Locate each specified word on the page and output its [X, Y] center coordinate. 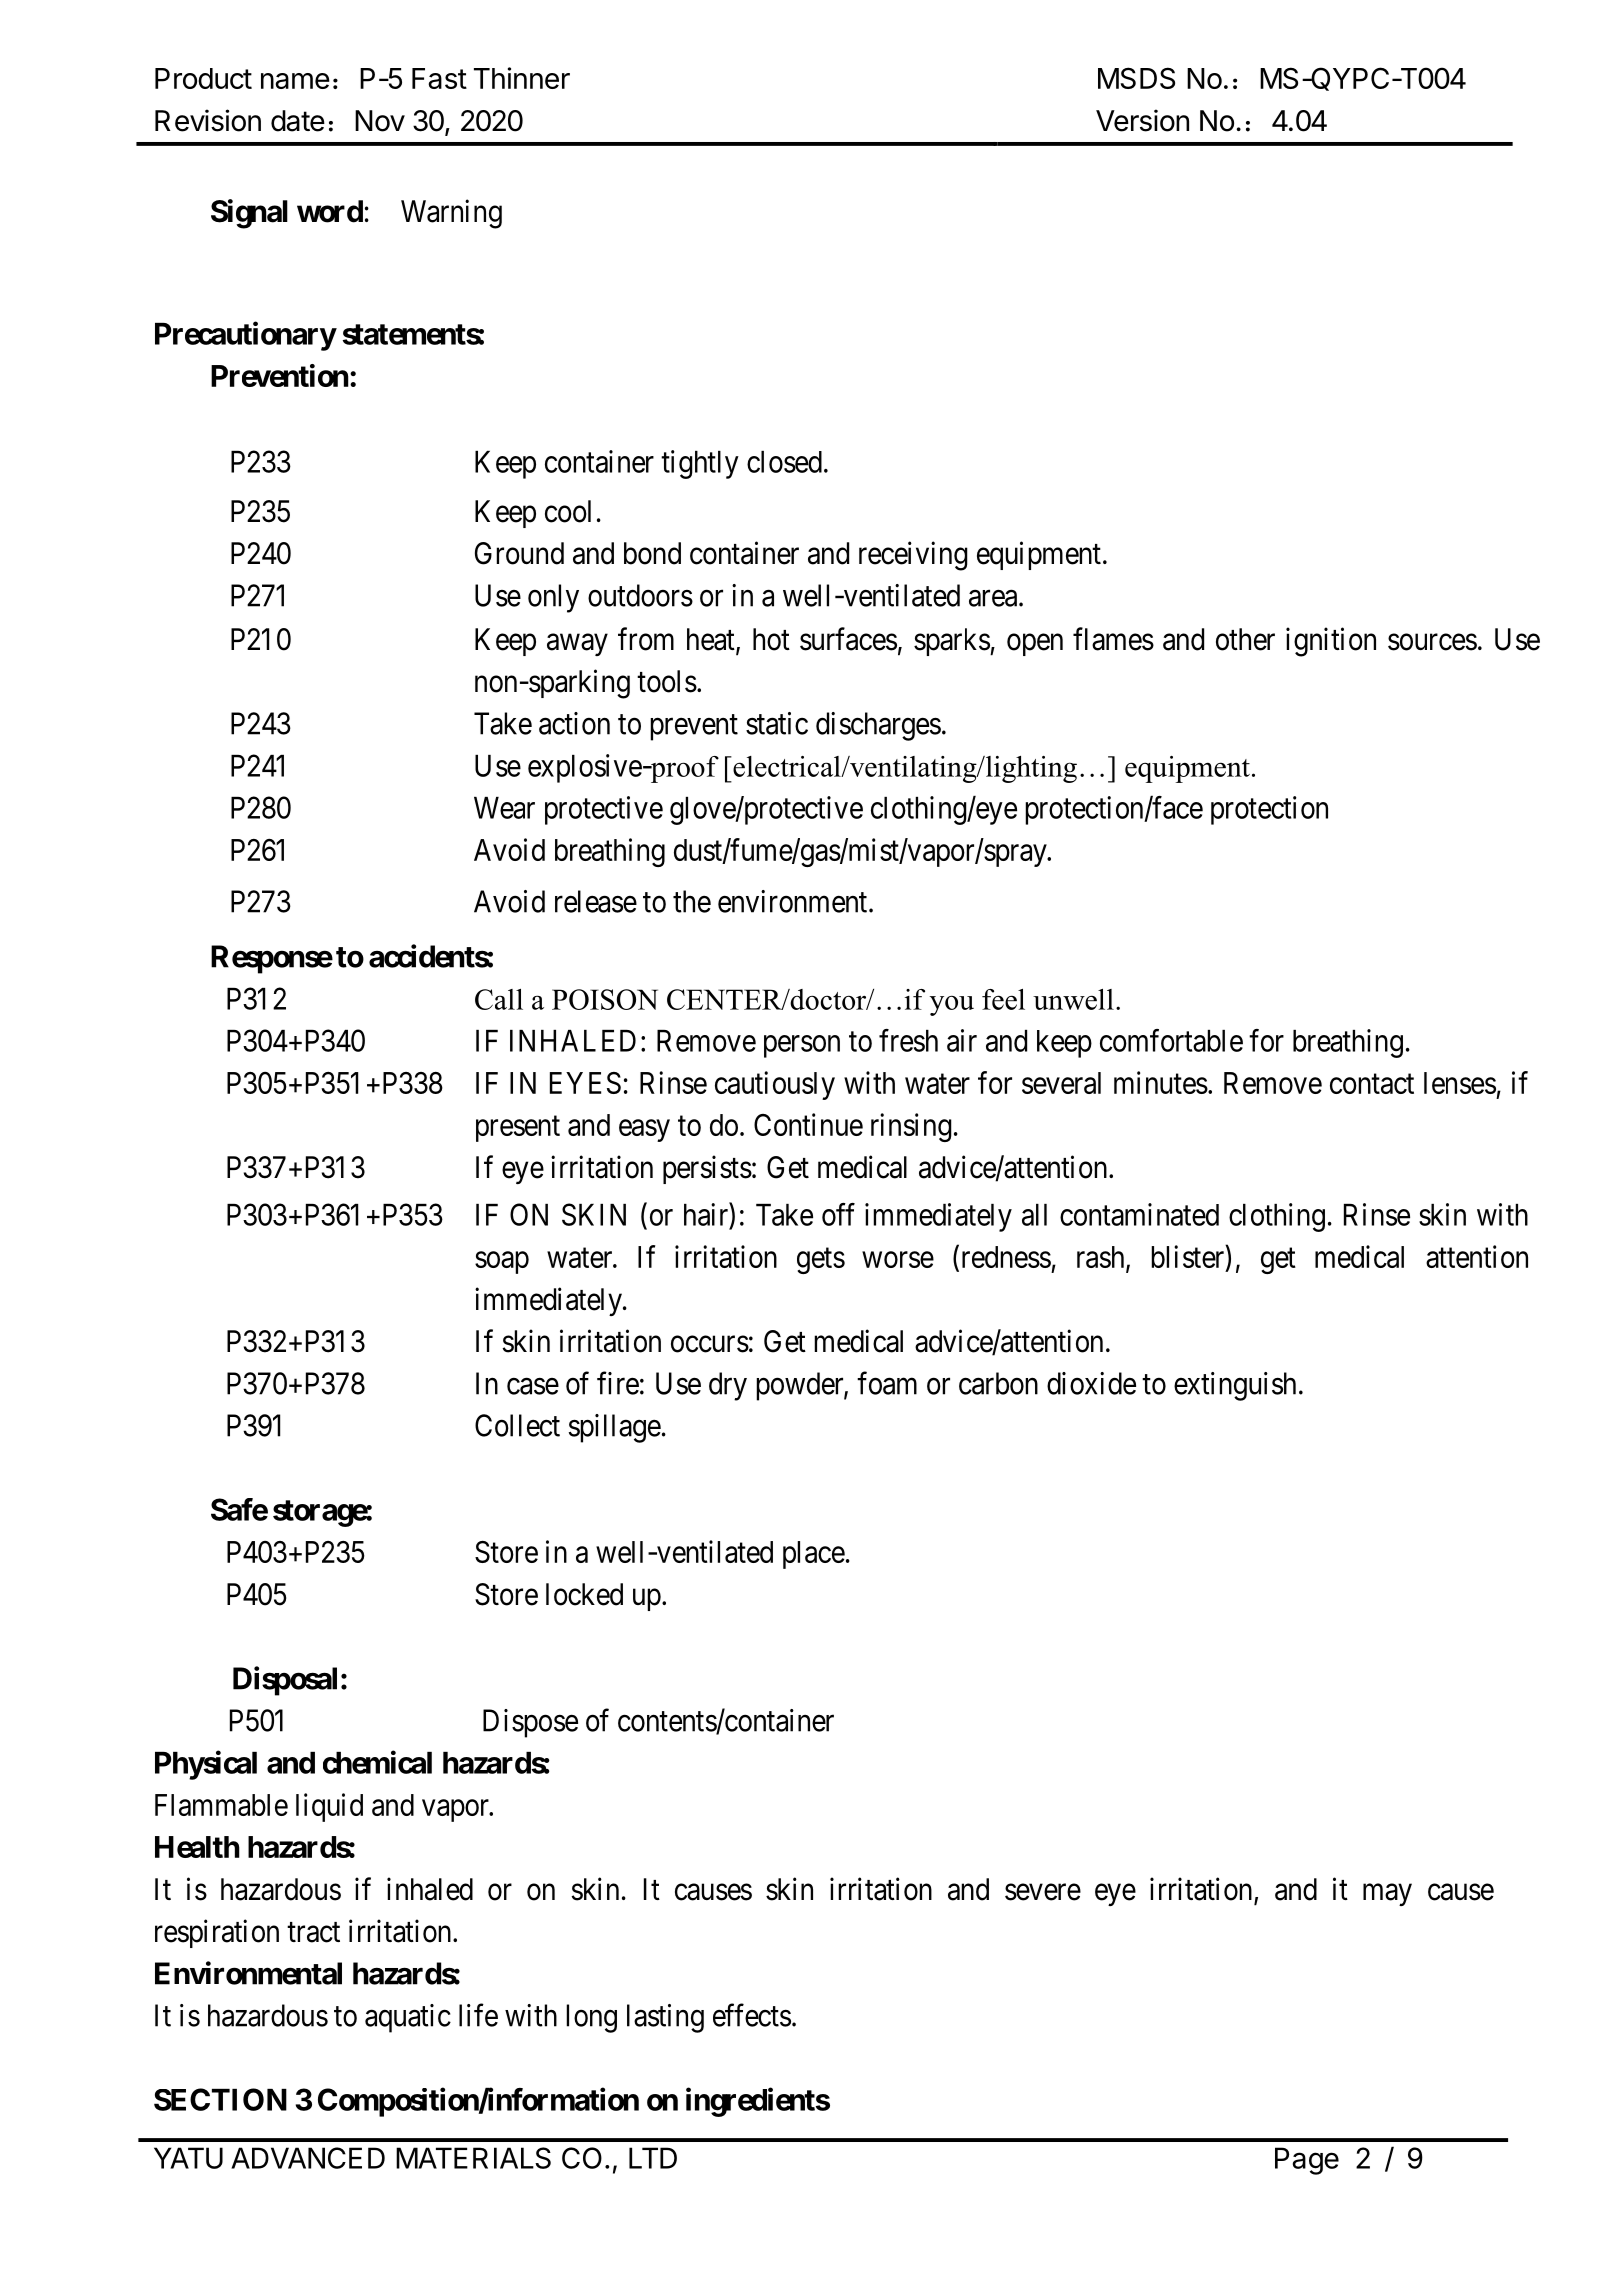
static [777, 723]
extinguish [1235, 1386]
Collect [517, 1425]
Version [1142, 120]
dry [728, 1386]
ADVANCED [308, 2158]
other [1245, 639]
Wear [504, 808]
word [330, 211]
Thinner [522, 78]
